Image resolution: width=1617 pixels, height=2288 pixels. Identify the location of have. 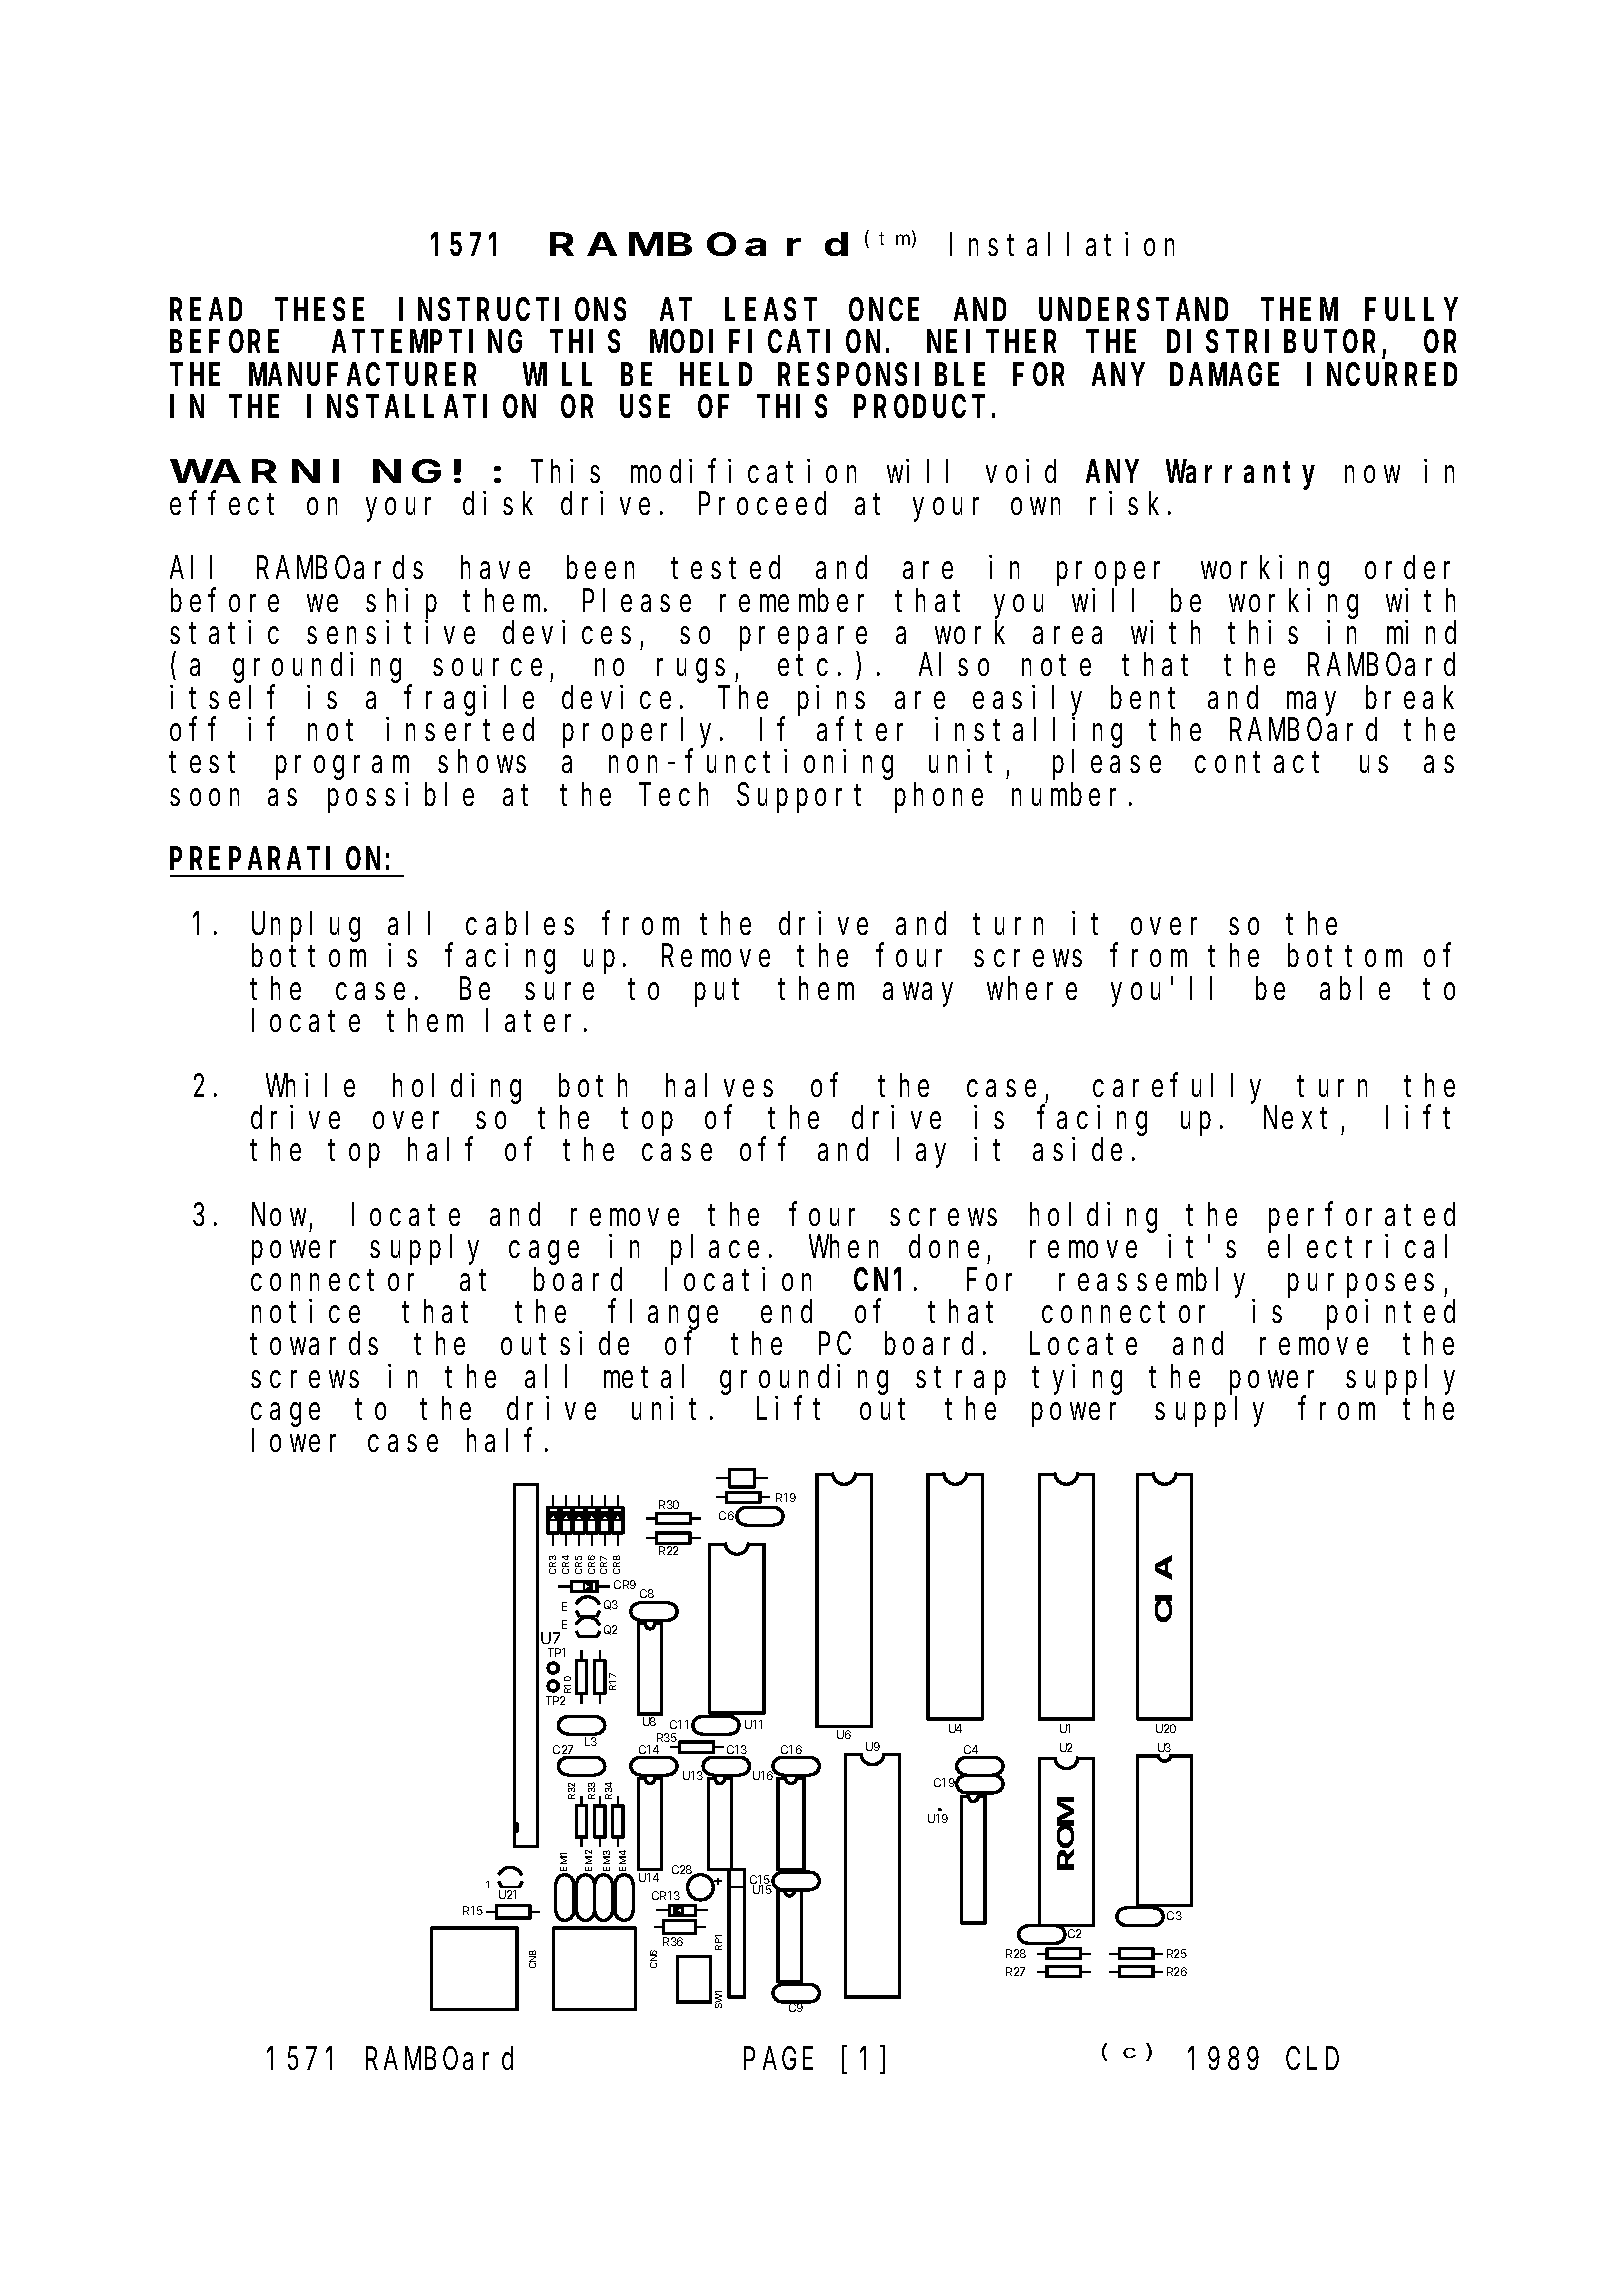
(495, 568).
